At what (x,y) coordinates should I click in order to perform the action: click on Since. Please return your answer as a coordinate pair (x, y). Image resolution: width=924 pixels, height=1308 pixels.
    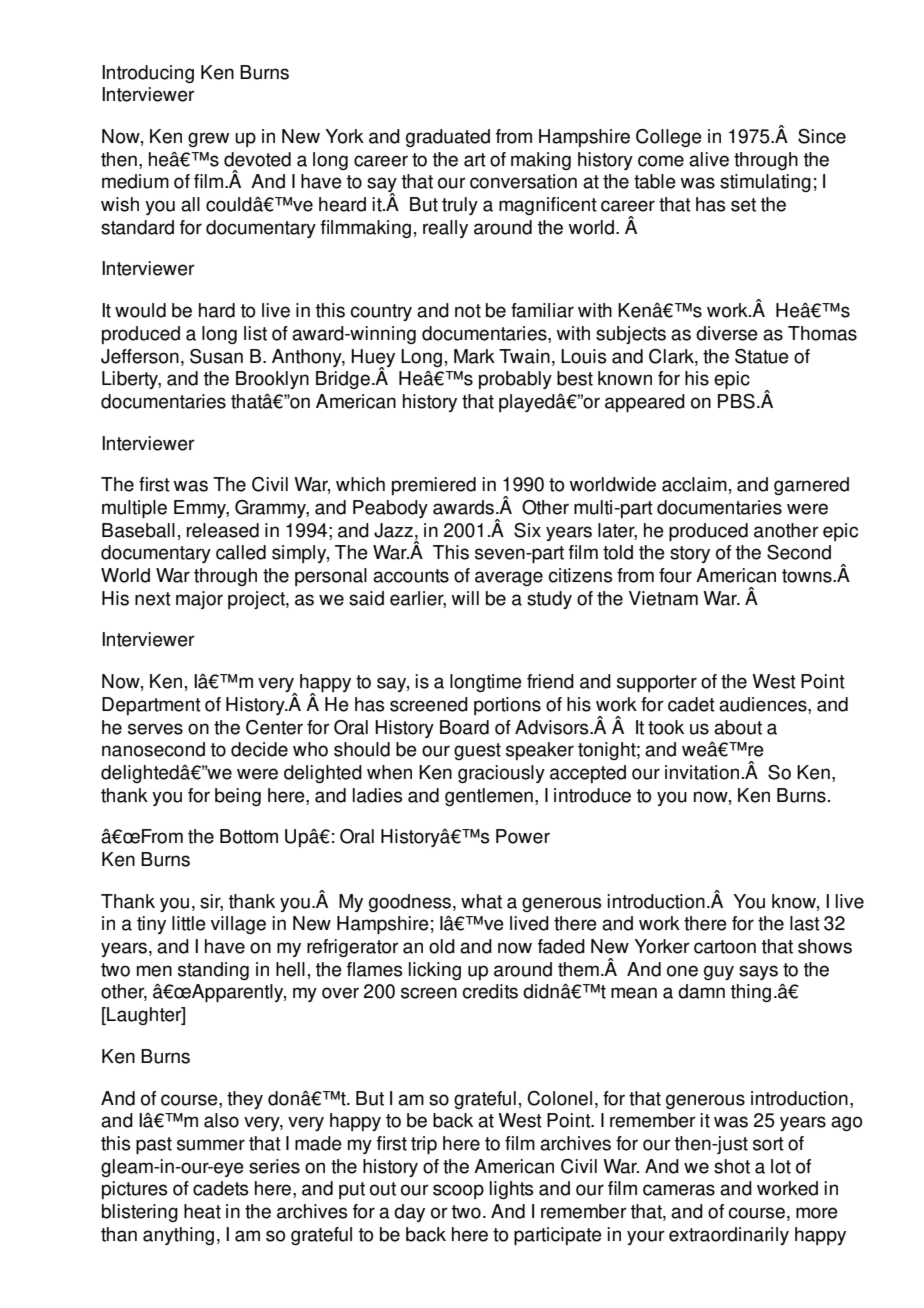
    Looking at the image, I should click on (822, 136).
